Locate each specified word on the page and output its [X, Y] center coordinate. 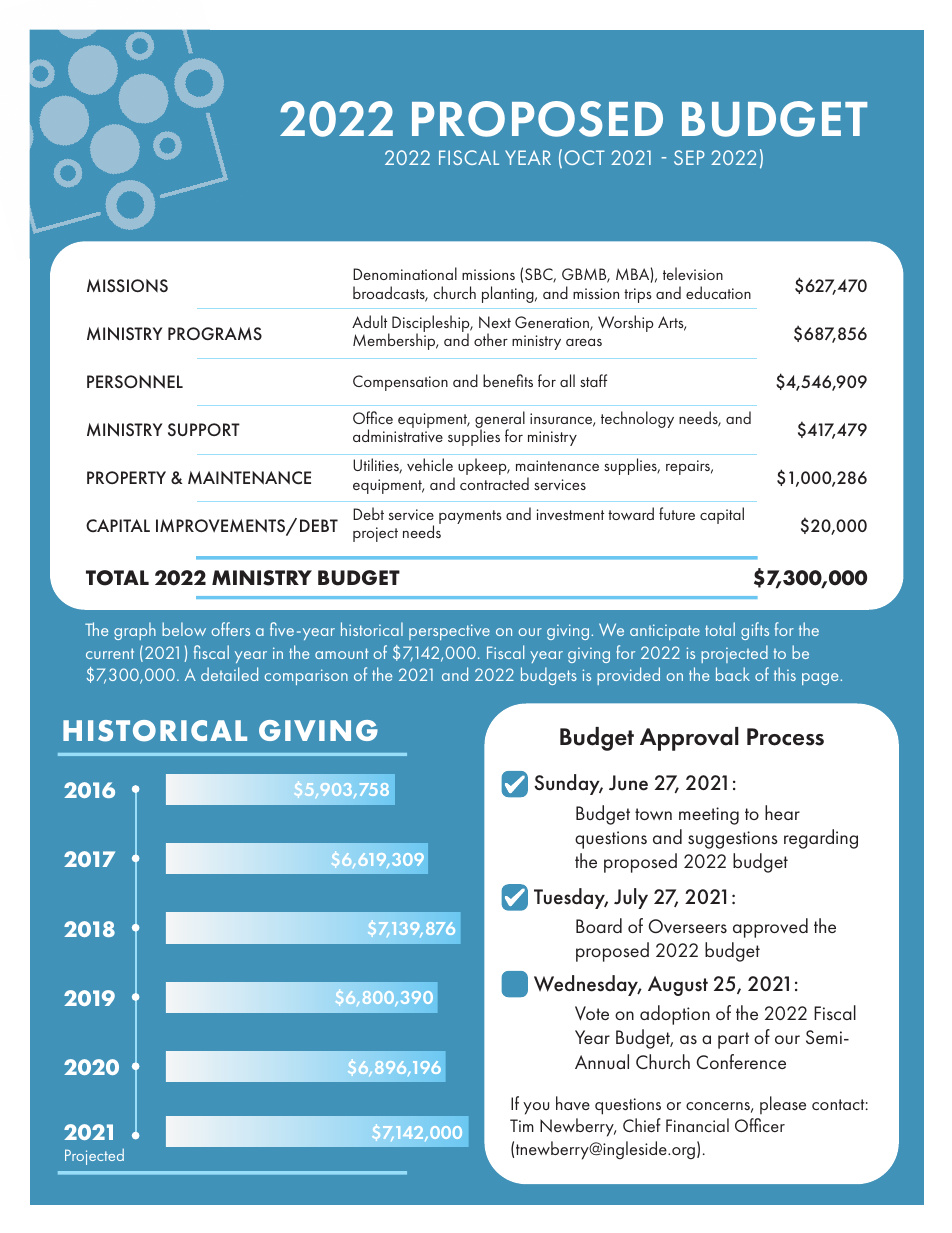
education [718, 292]
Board [599, 925]
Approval [689, 739]
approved [770, 928]
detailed [229, 674]
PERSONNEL [135, 382]
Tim [522, 1125]
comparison [306, 677]
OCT [585, 157]
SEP [689, 157]
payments [470, 517]
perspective [449, 632]
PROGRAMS [215, 333]
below [184, 629]
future [677, 513]
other [491, 339]
